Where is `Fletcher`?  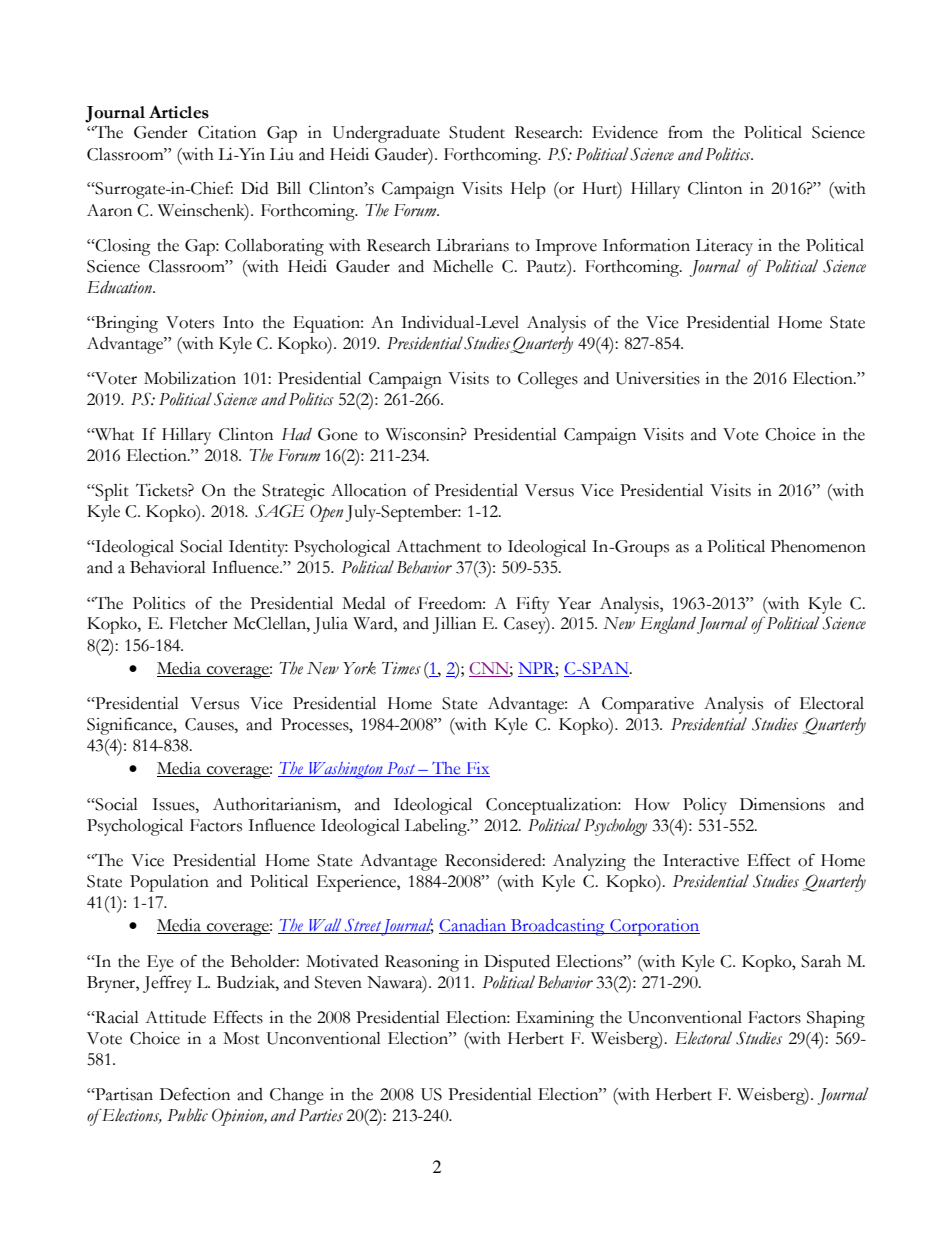
Fletcher is located at coordinates (198, 623).
